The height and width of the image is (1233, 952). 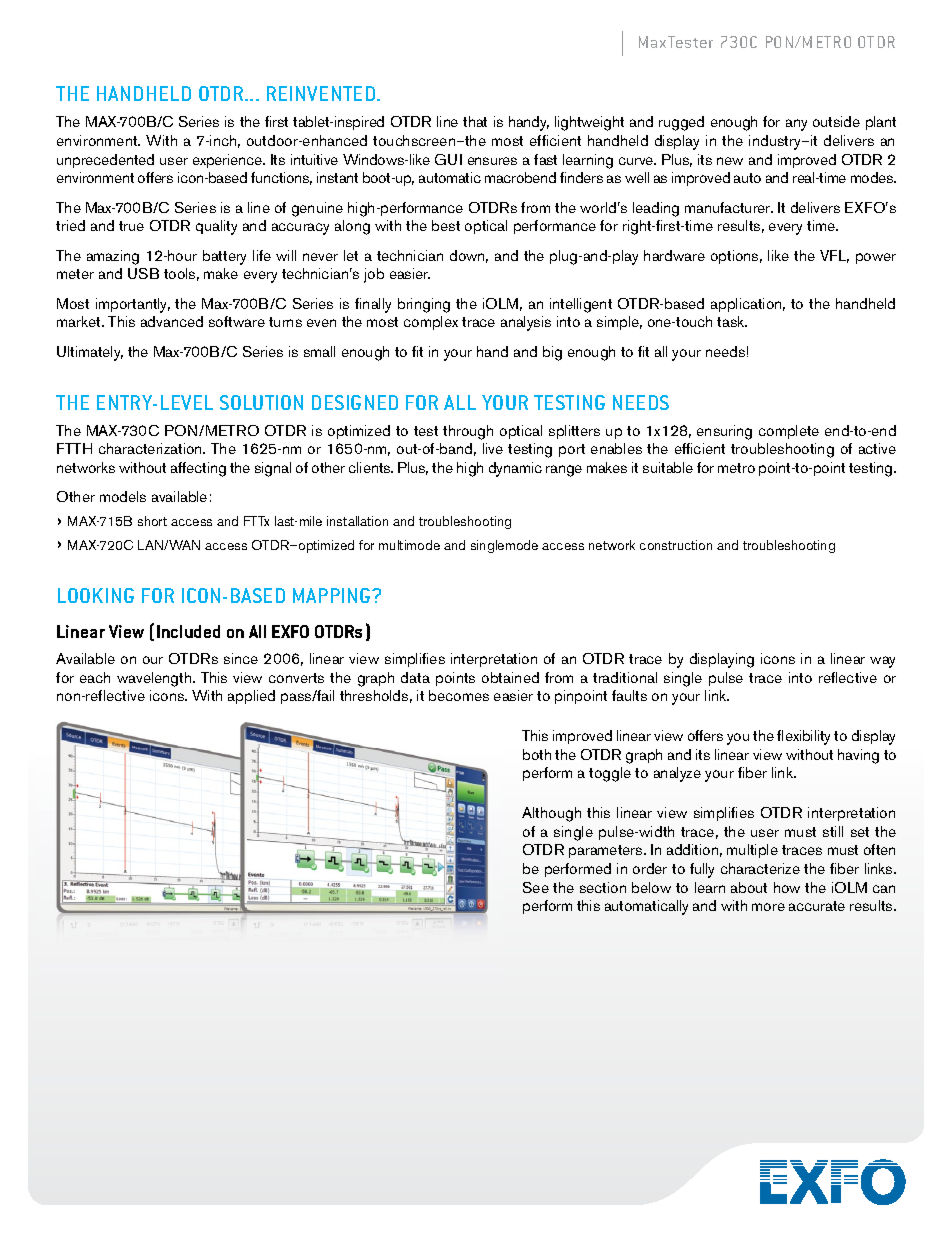 I want to click on task, so click(x=732, y=321).
